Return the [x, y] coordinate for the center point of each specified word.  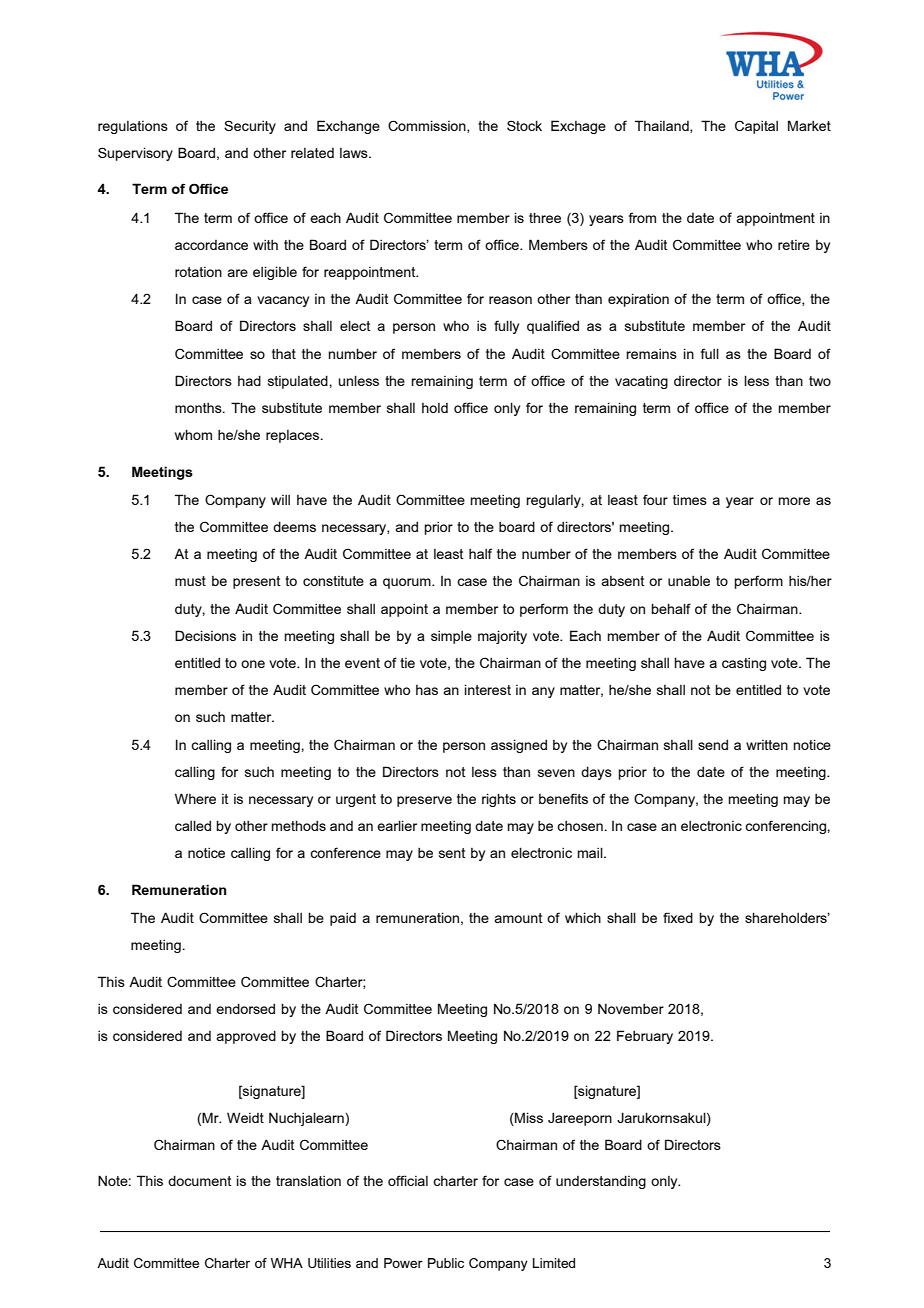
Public [446, 1263]
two [820, 381]
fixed [678, 917]
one [253, 664]
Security [250, 127]
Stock [524, 125]
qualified [553, 327]
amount [518, 918]
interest [488, 689]
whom [193, 434]
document [200, 1180]
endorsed [245, 1008]
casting [744, 664]
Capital [756, 127]
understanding [601, 1182]
